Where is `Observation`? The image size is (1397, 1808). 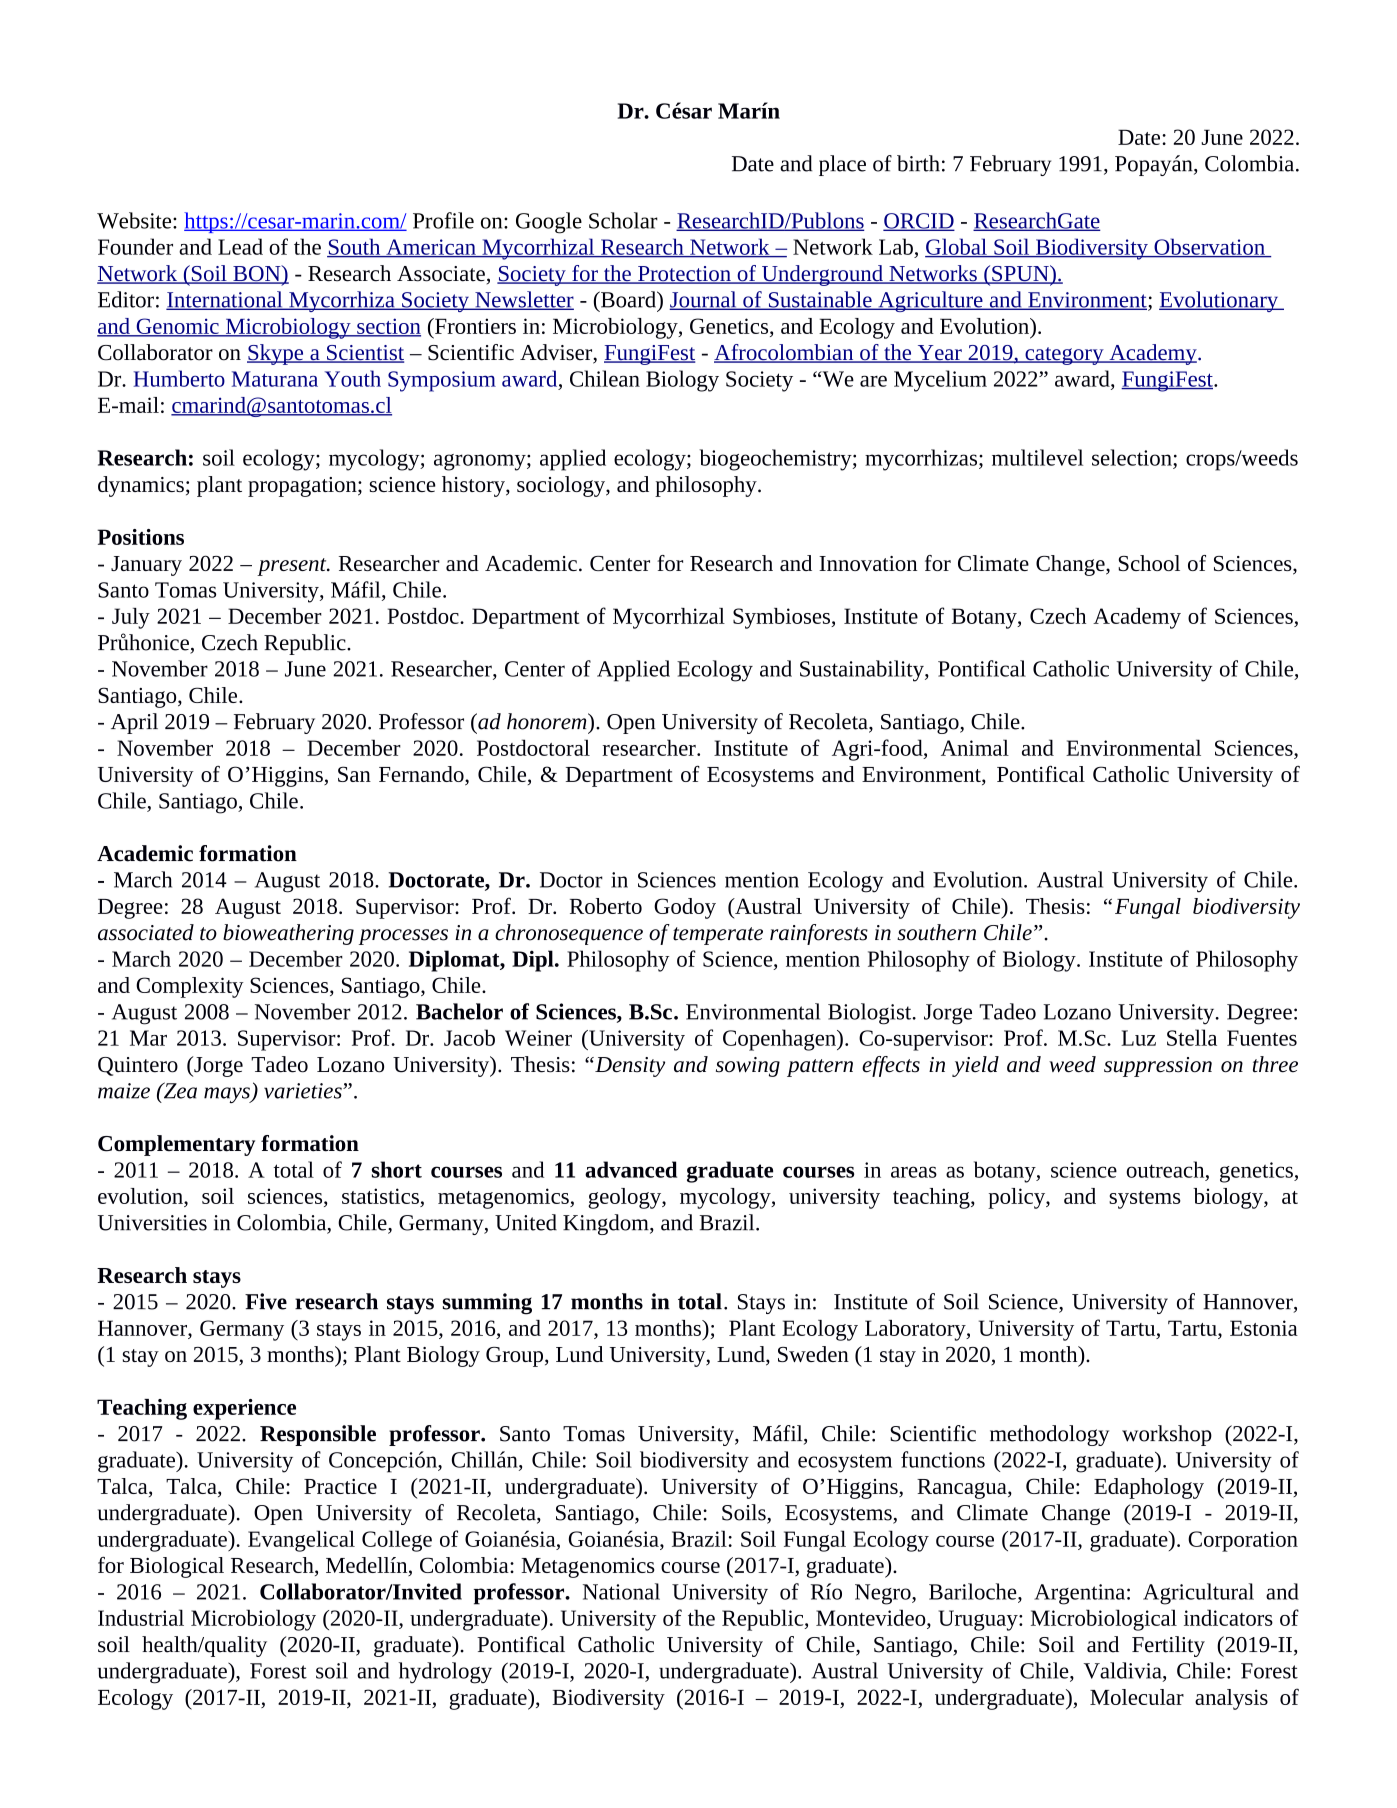 Observation is located at coordinates (1209, 247).
